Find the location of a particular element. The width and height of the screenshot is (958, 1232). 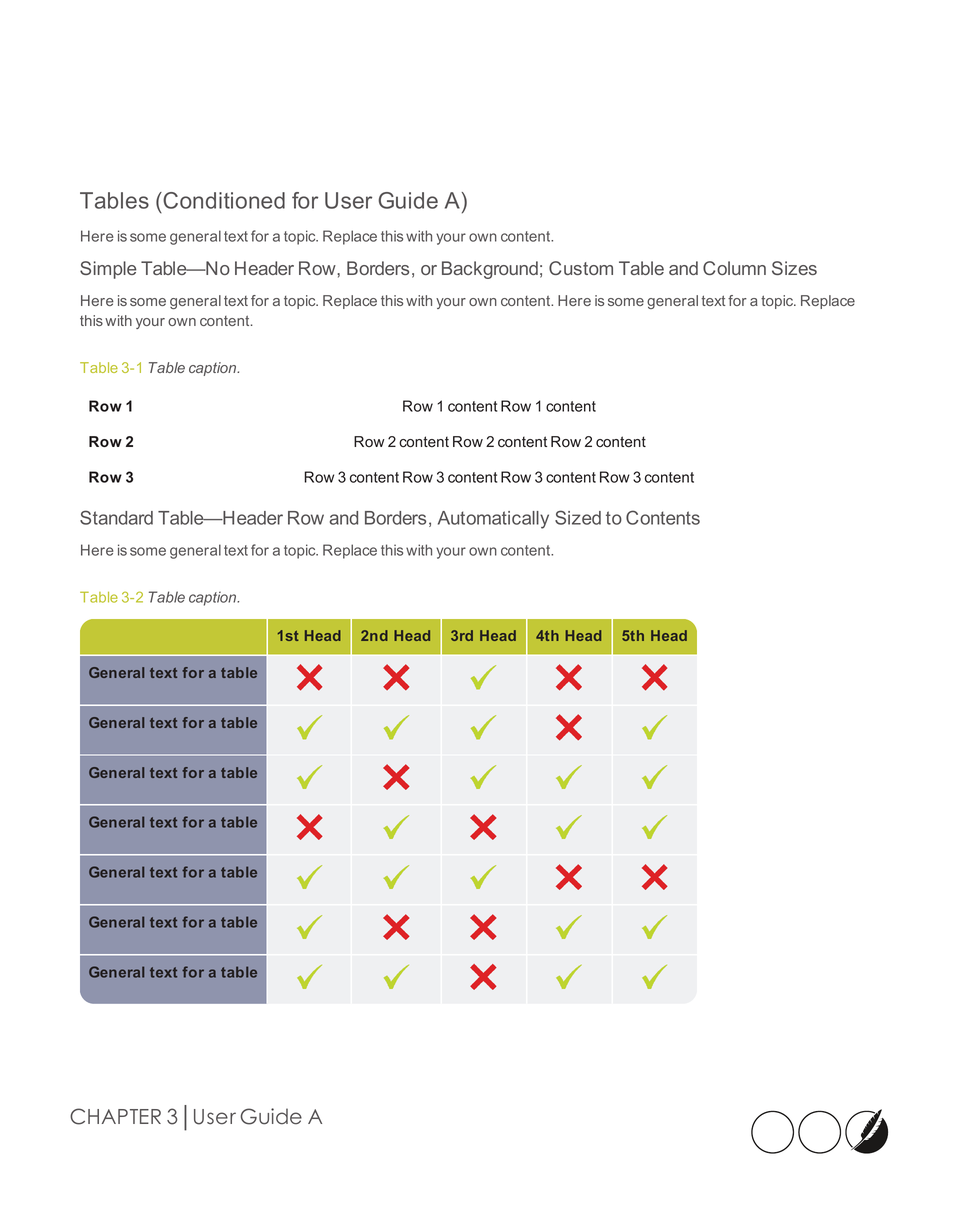

CHAPTER is located at coordinates (115, 1116).
